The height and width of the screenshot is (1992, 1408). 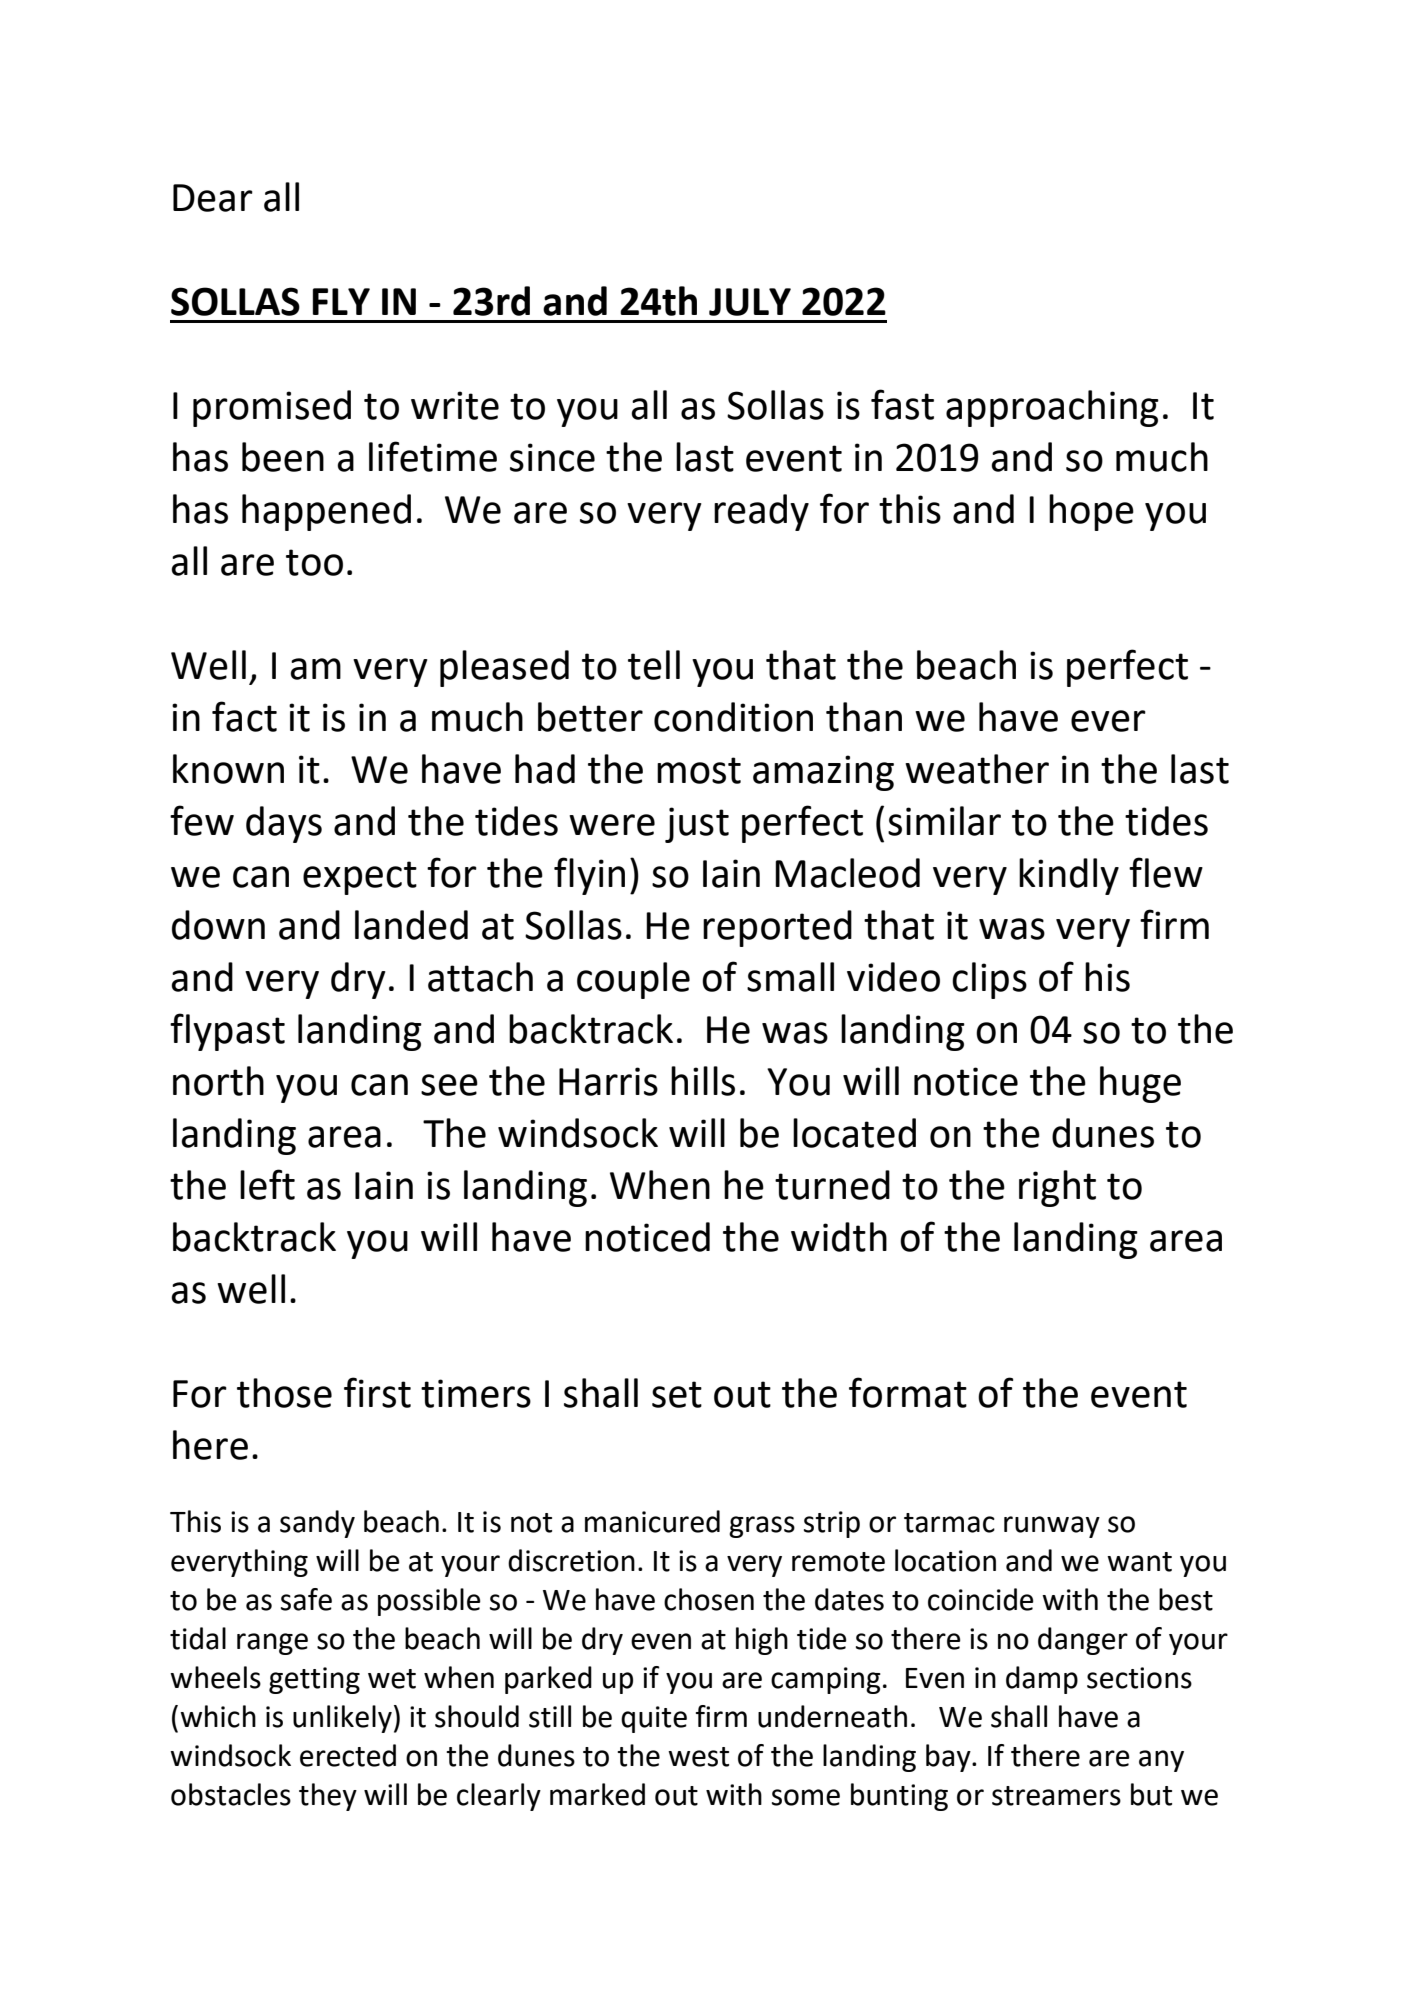 I want to click on couple, so click(x=633, y=980).
